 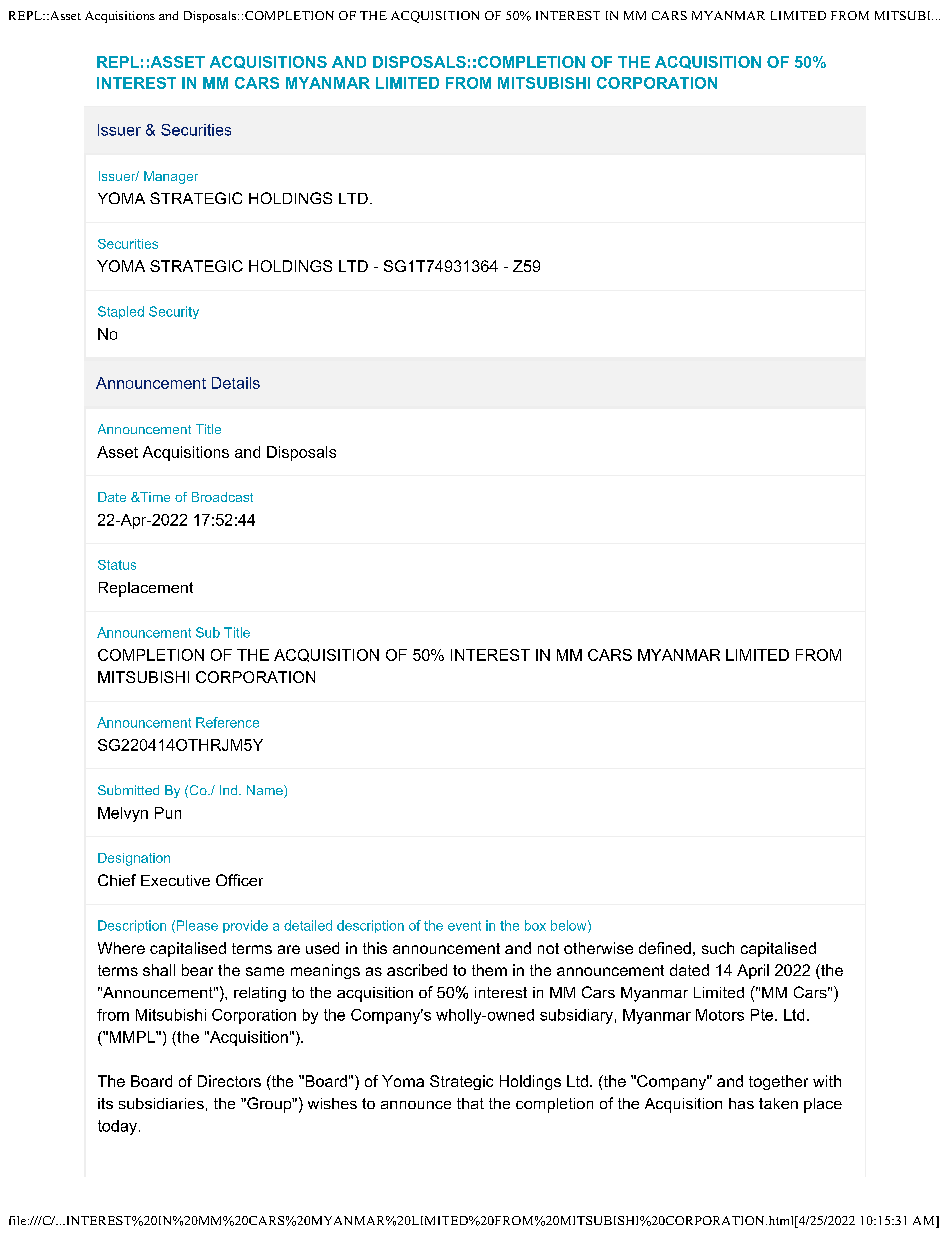 I want to click on Security, so click(x=174, y=312).
